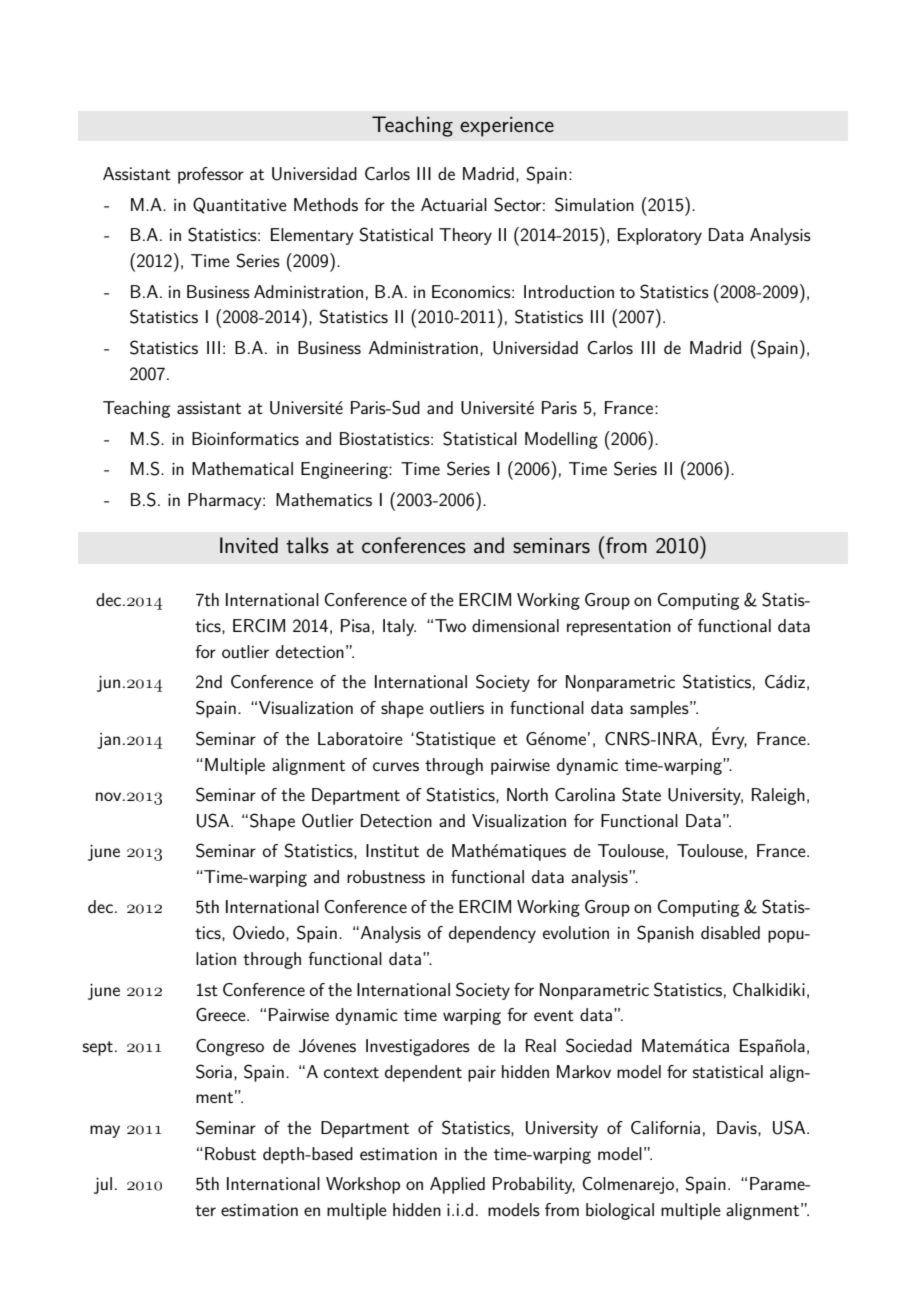 The height and width of the screenshot is (1308, 924). Describe the element at coordinates (103, 1185) in the screenshot. I see `jul` at that location.
